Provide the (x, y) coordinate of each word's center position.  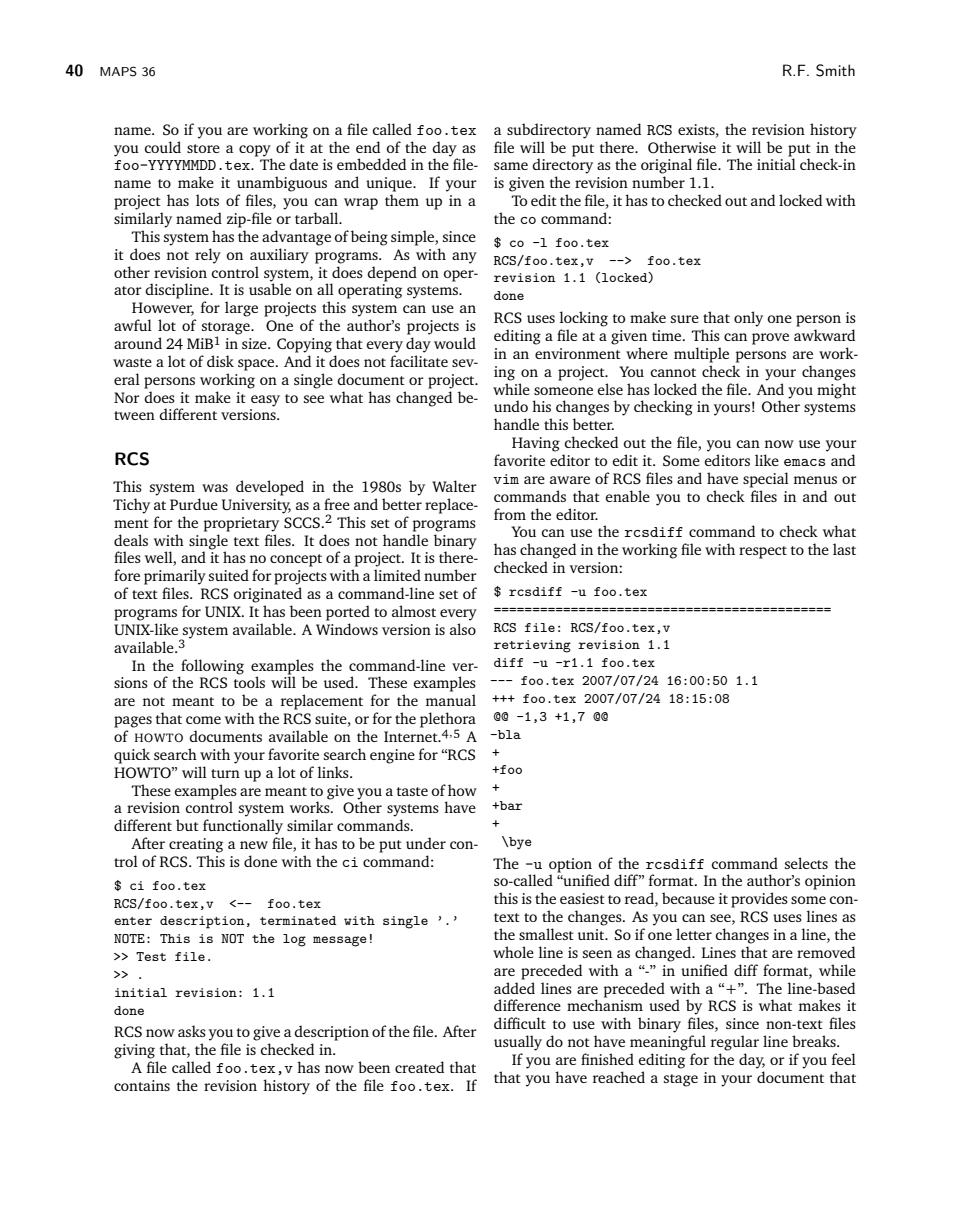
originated (268, 595)
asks (192, 1031)
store (203, 148)
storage (227, 329)
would (455, 343)
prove (770, 339)
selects (806, 863)
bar (509, 805)
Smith (835, 70)
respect (763, 552)
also (463, 629)
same (511, 166)
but (187, 825)
